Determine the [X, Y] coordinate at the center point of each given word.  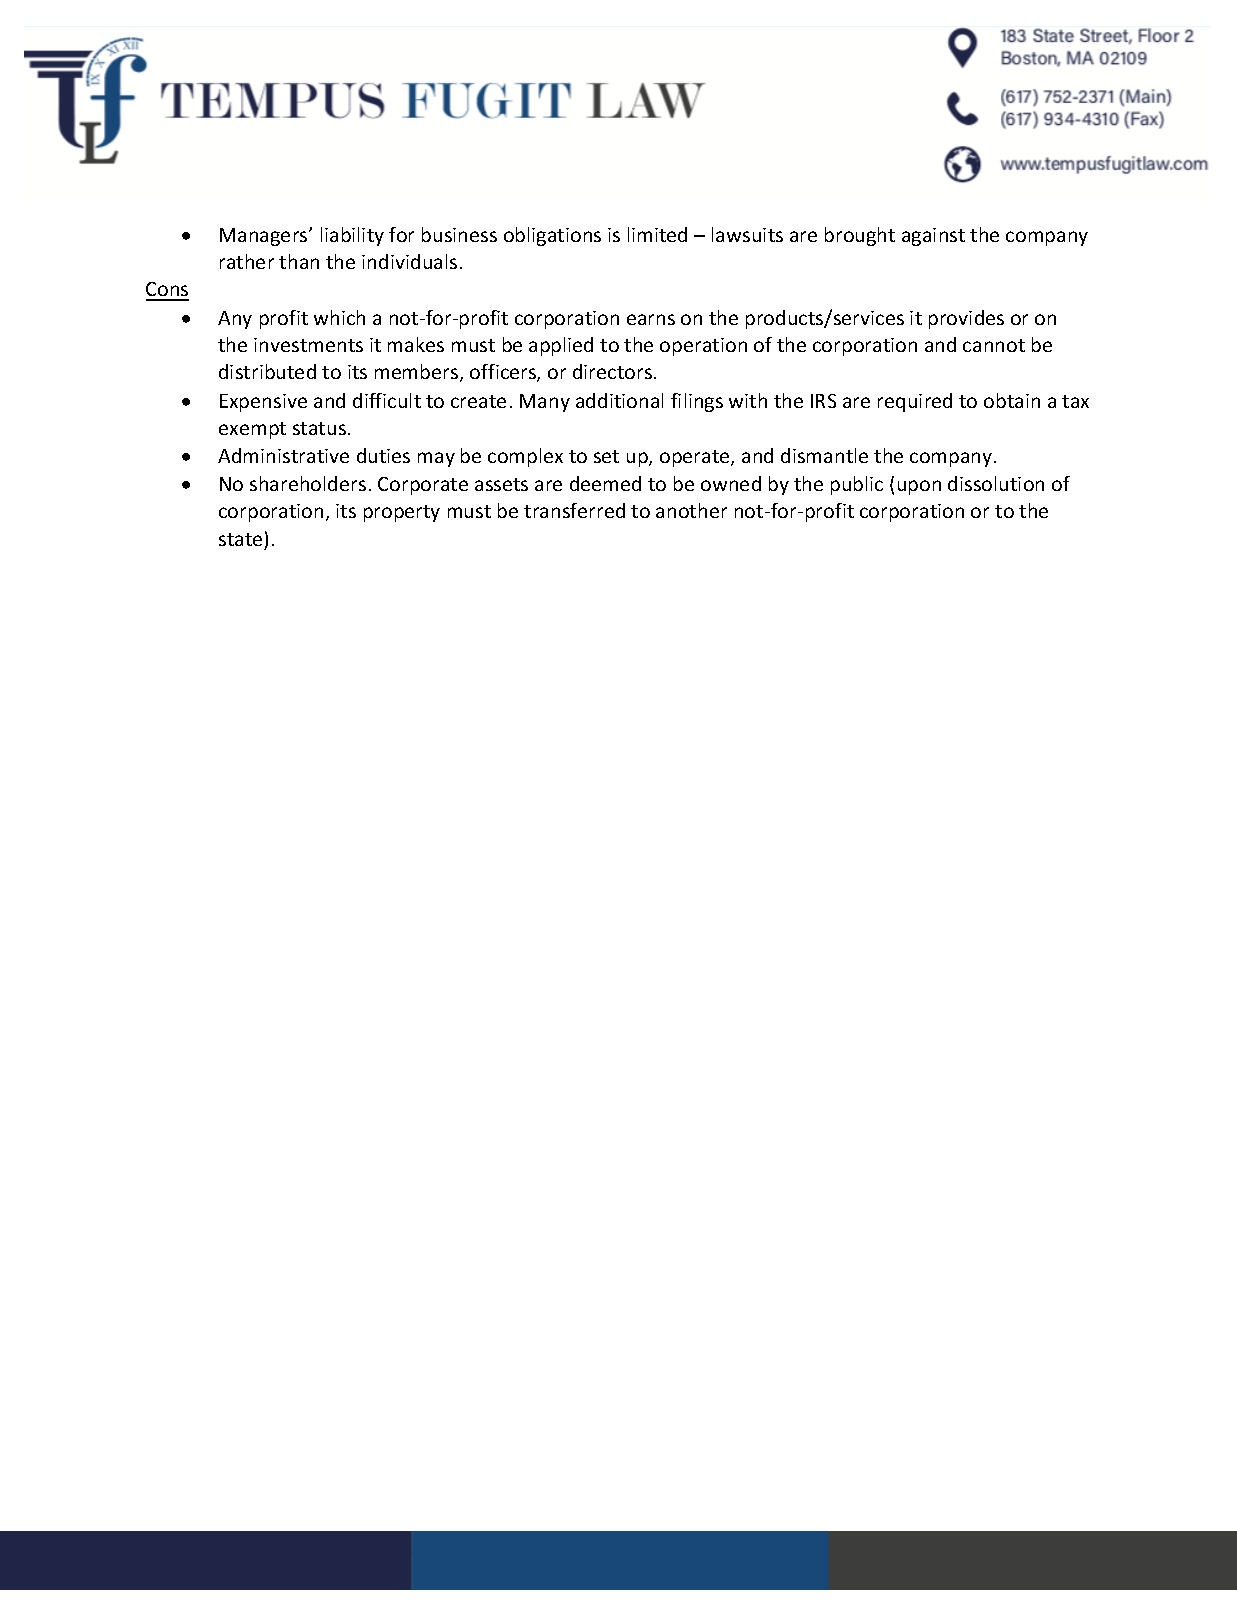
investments [308, 345]
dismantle [824, 455]
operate [696, 458]
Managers [265, 237]
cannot [994, 345]
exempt [252, 430]
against [933, 237]
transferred [574, 510]
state [240, 539]
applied [561, 346]
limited [657, 234]
